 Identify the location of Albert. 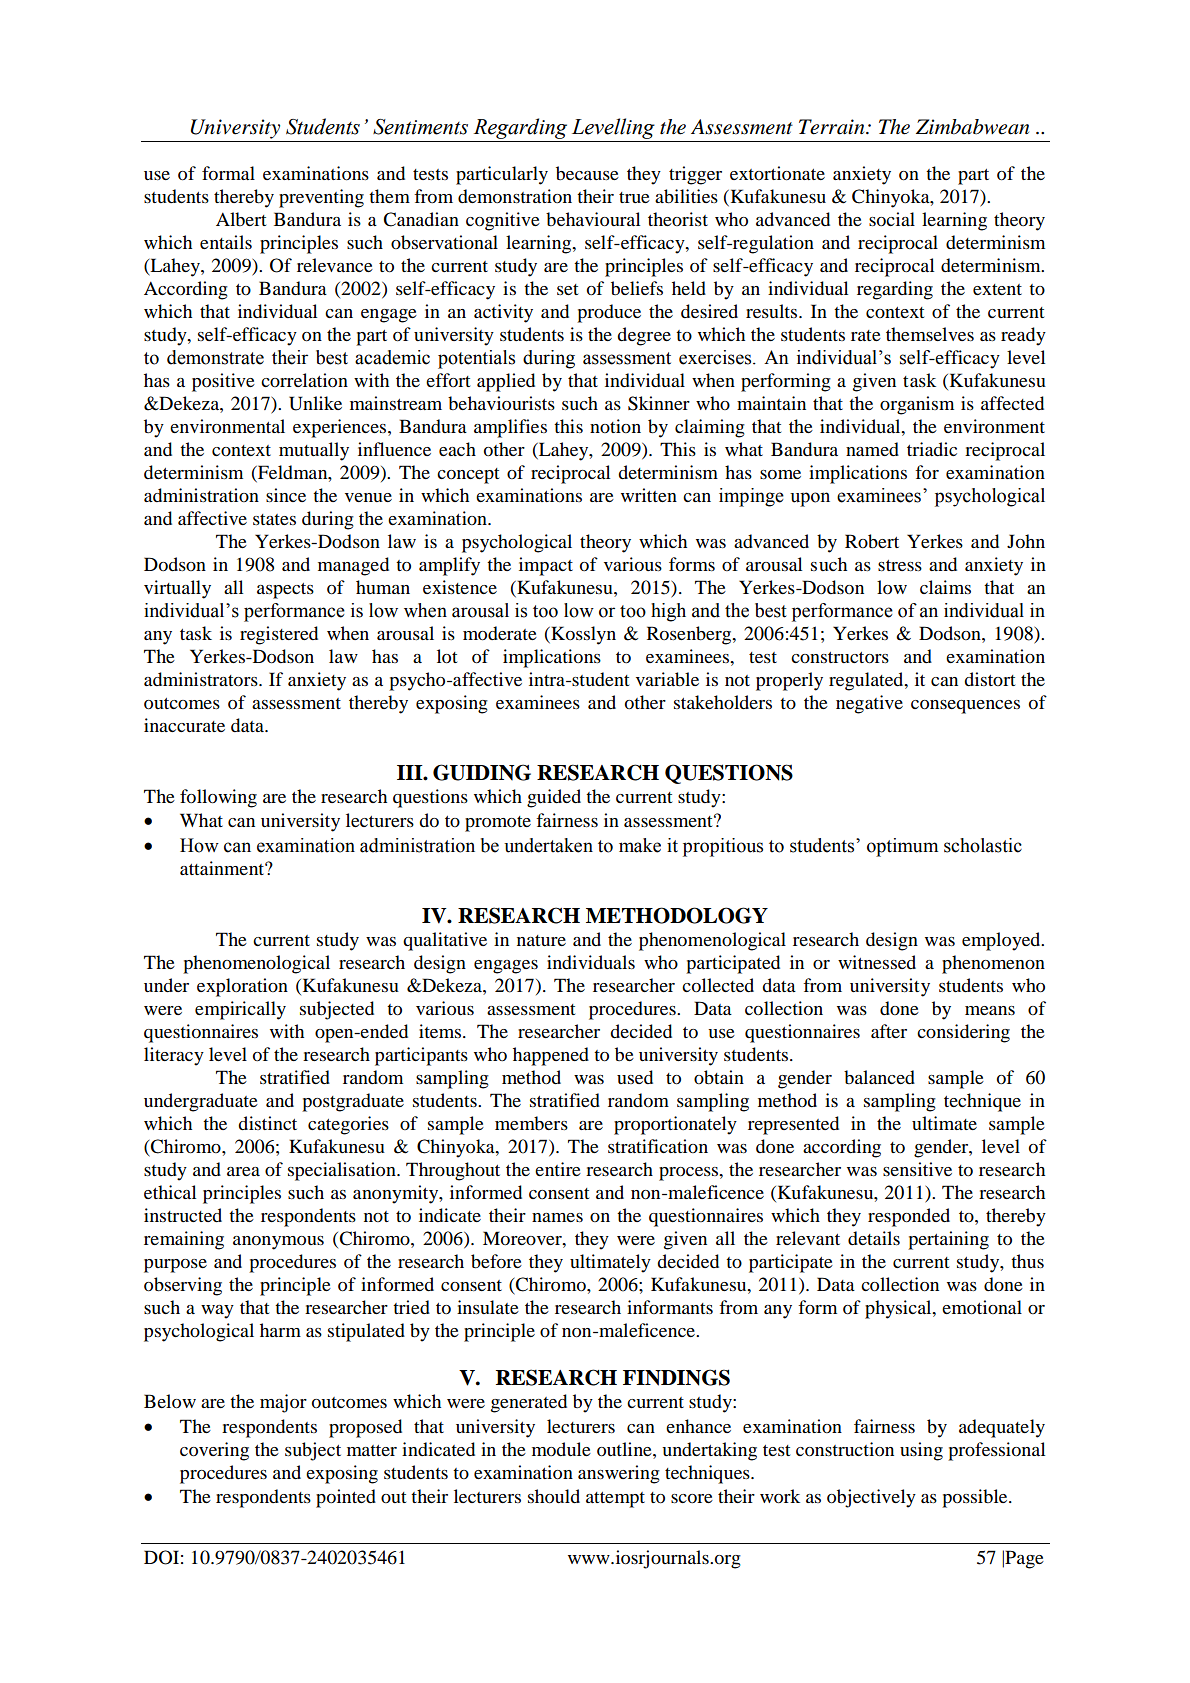
(241, 219).
